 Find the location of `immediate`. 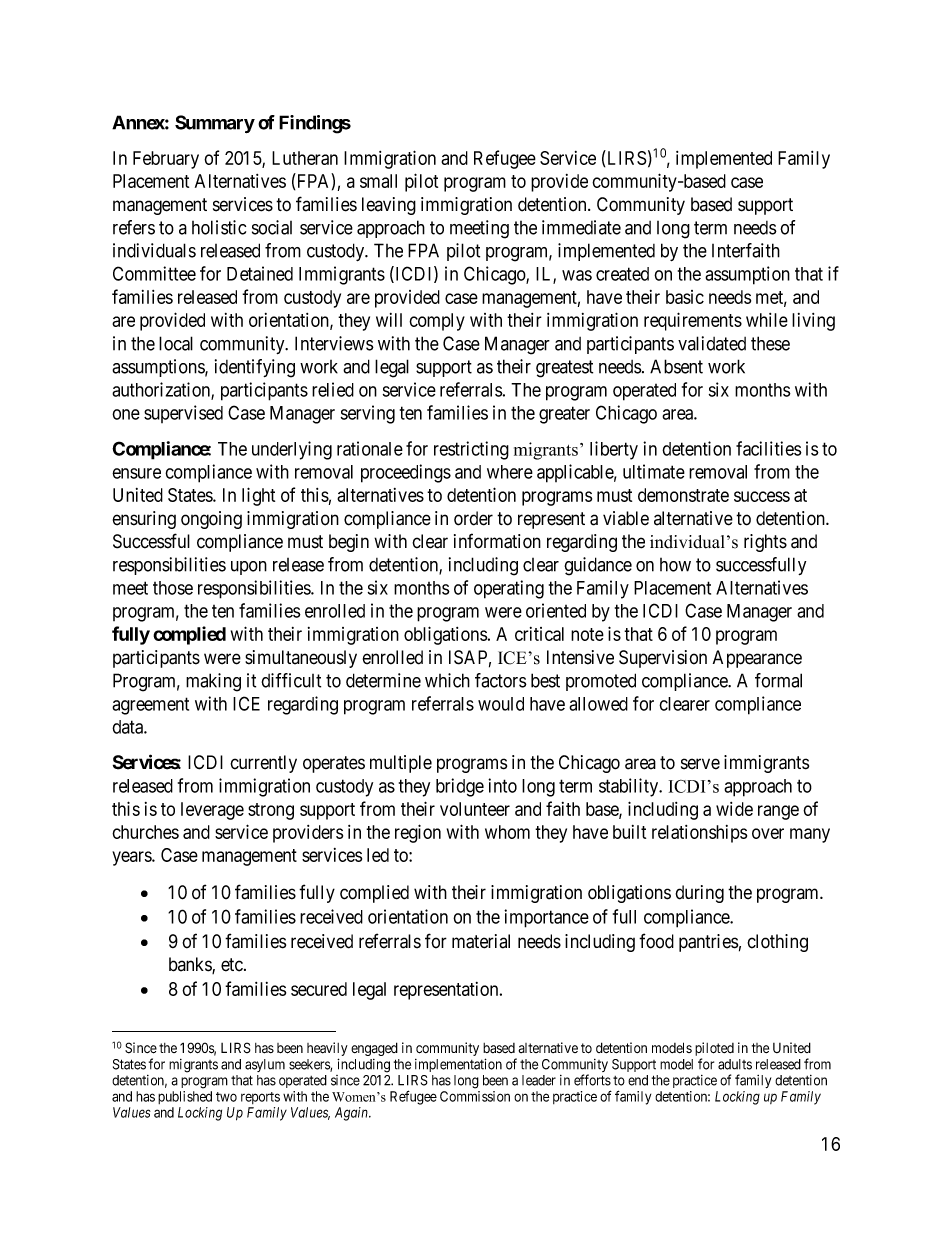

immediate is located at coordinates (581, 227).
